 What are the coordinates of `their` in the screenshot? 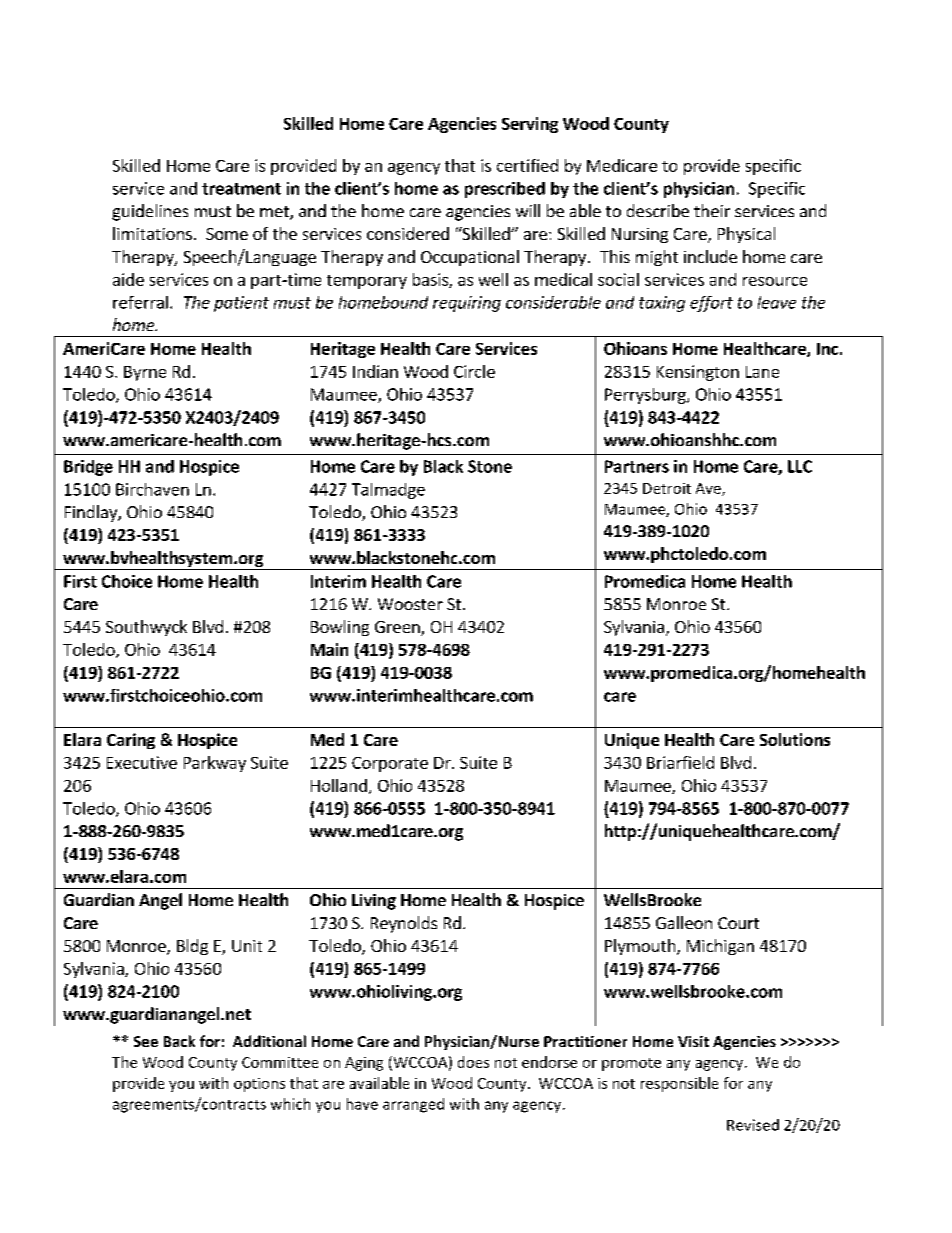 It's located at (712, 210).
